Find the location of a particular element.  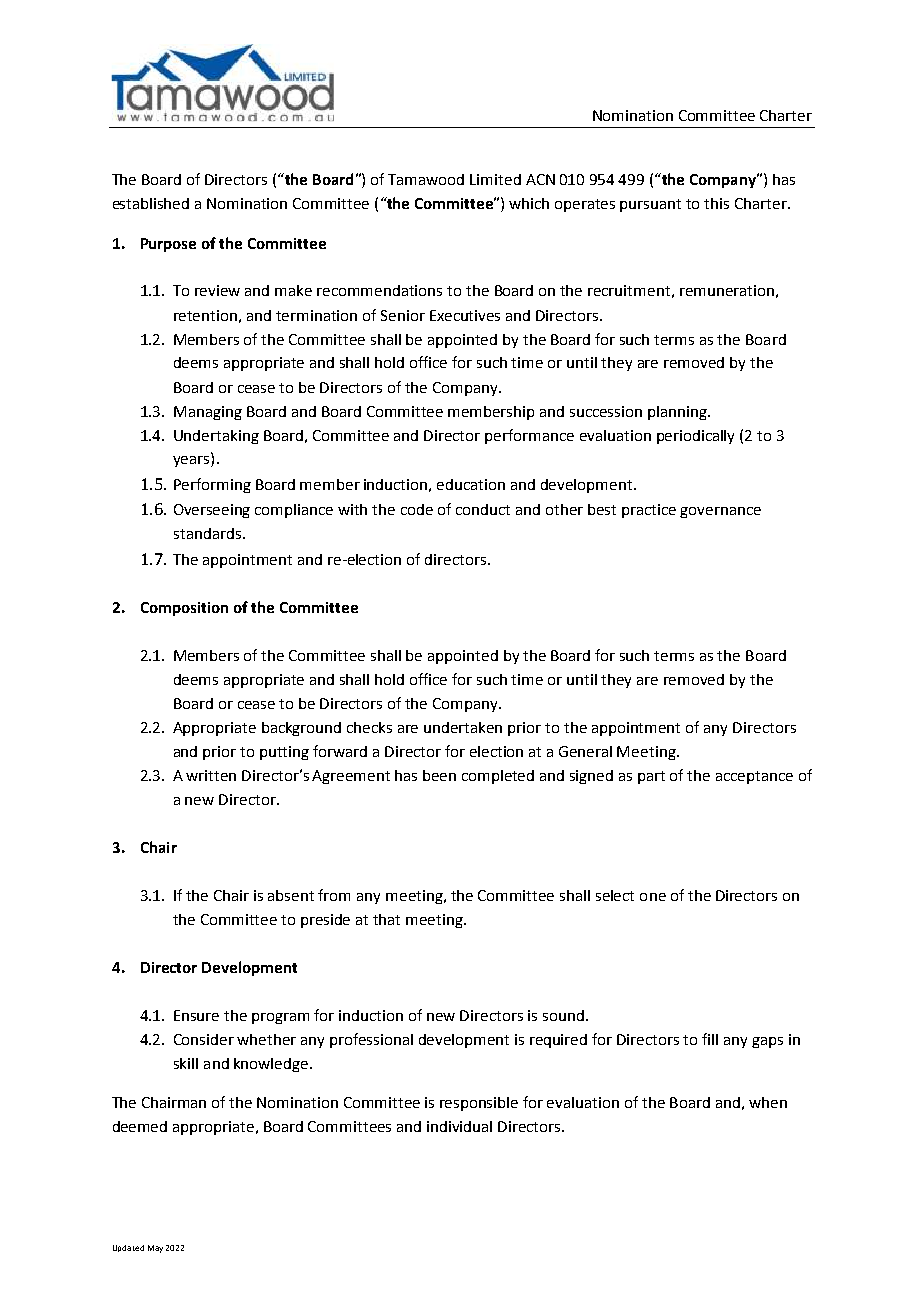

standards is located at coordinates (207, 533).
